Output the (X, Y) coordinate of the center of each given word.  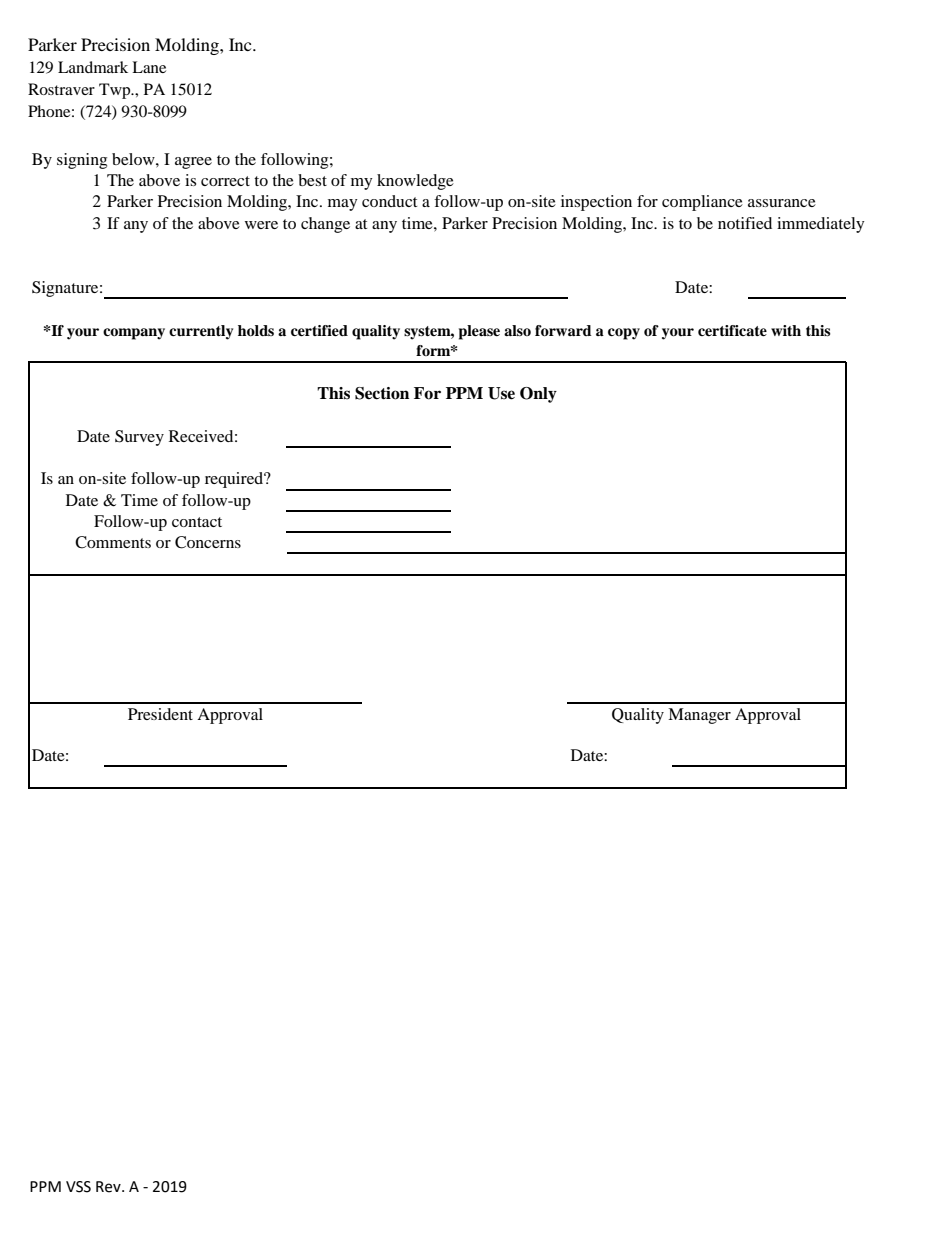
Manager (699, 716)
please (479, 332)
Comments (113, 542)
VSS (78, 1187)
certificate (732, 331)
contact (197, 522)
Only (538, 395)
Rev (109, 1187)
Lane (149, 67)
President (160, 714)
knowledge (415, 182)
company (134, 334)
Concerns (208, 542)
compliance (702, 203)
